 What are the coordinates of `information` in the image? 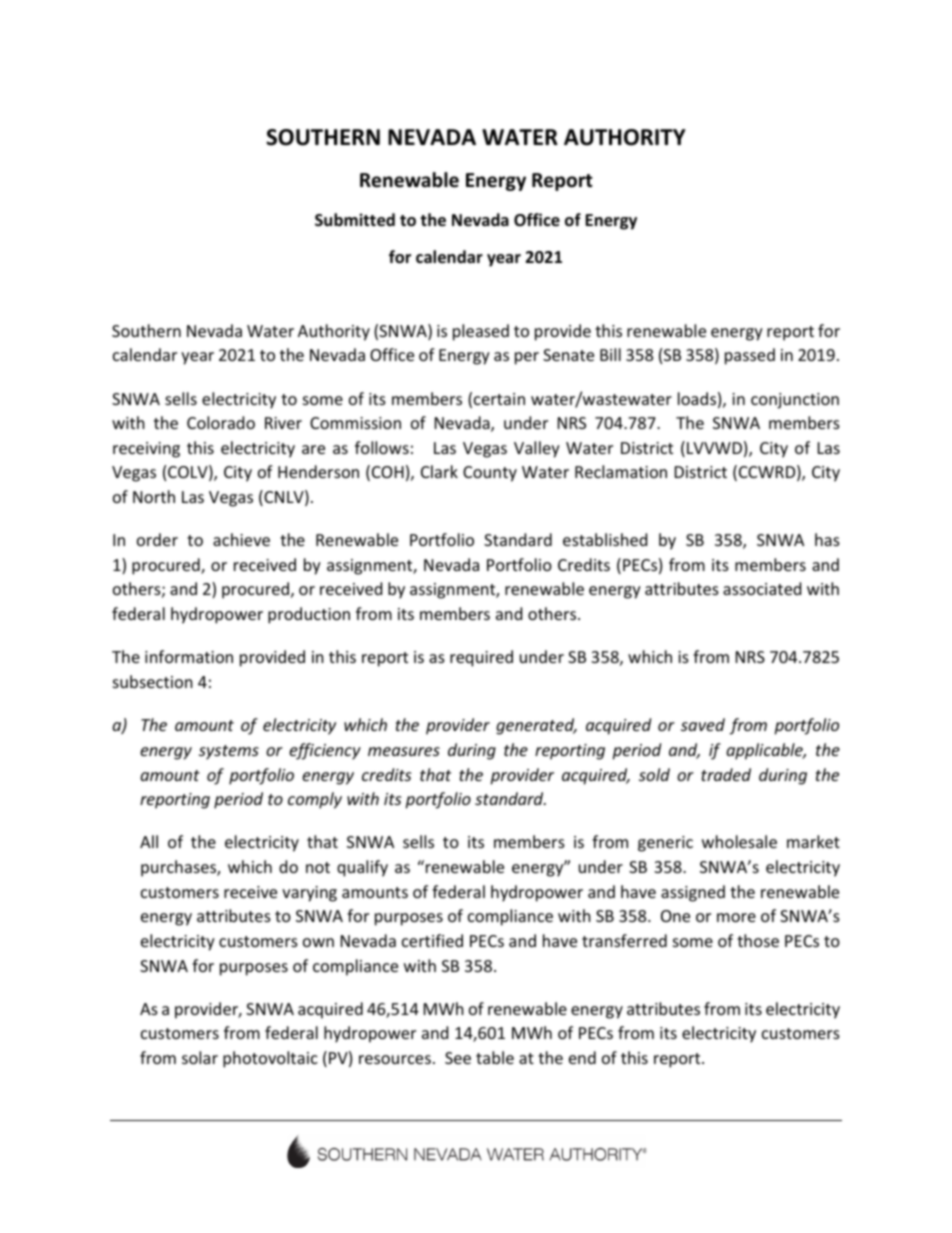 It's located at (189, 656).
